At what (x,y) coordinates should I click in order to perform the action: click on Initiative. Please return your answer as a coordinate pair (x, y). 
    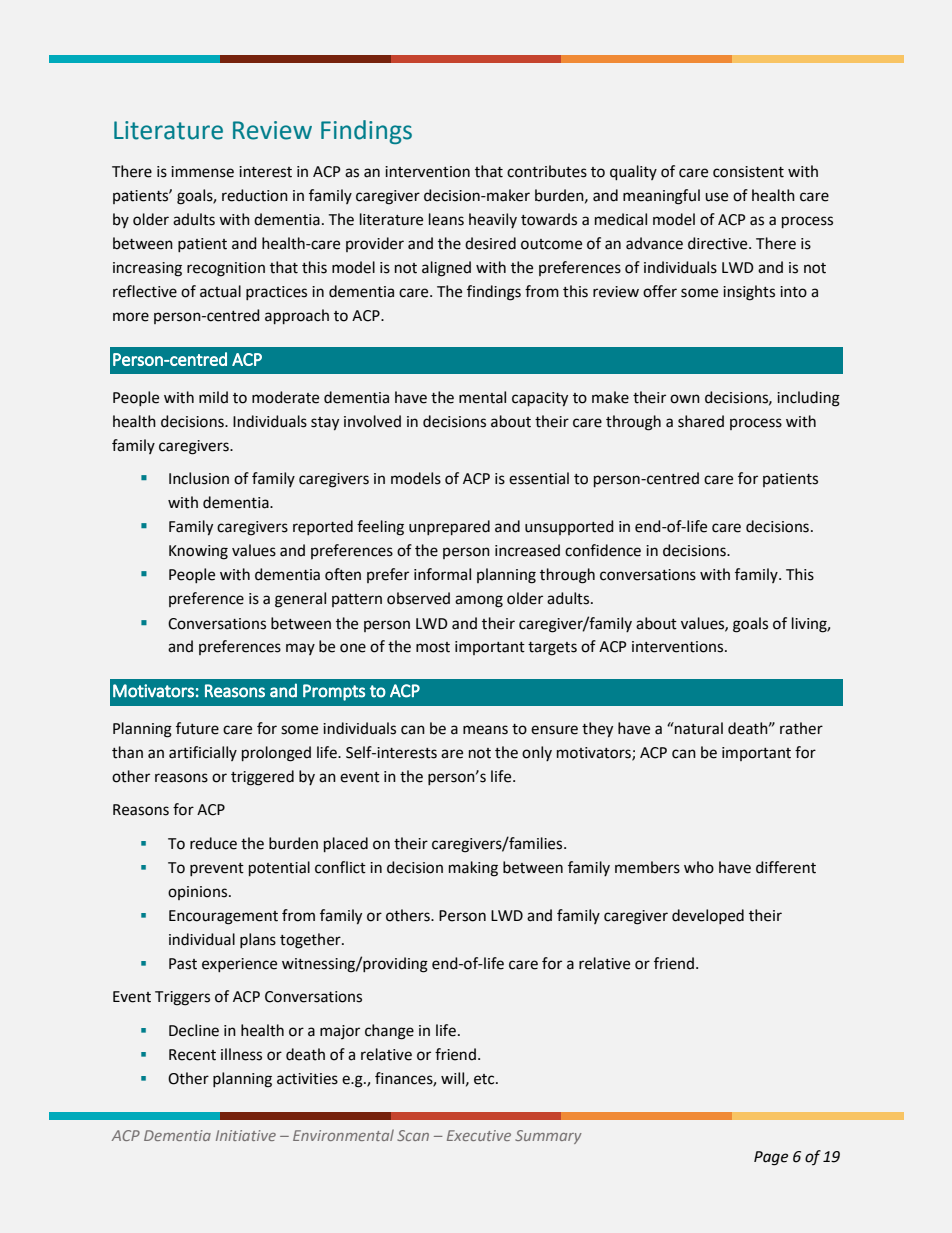
    Looking at the image, I should click on (246, 1135).
